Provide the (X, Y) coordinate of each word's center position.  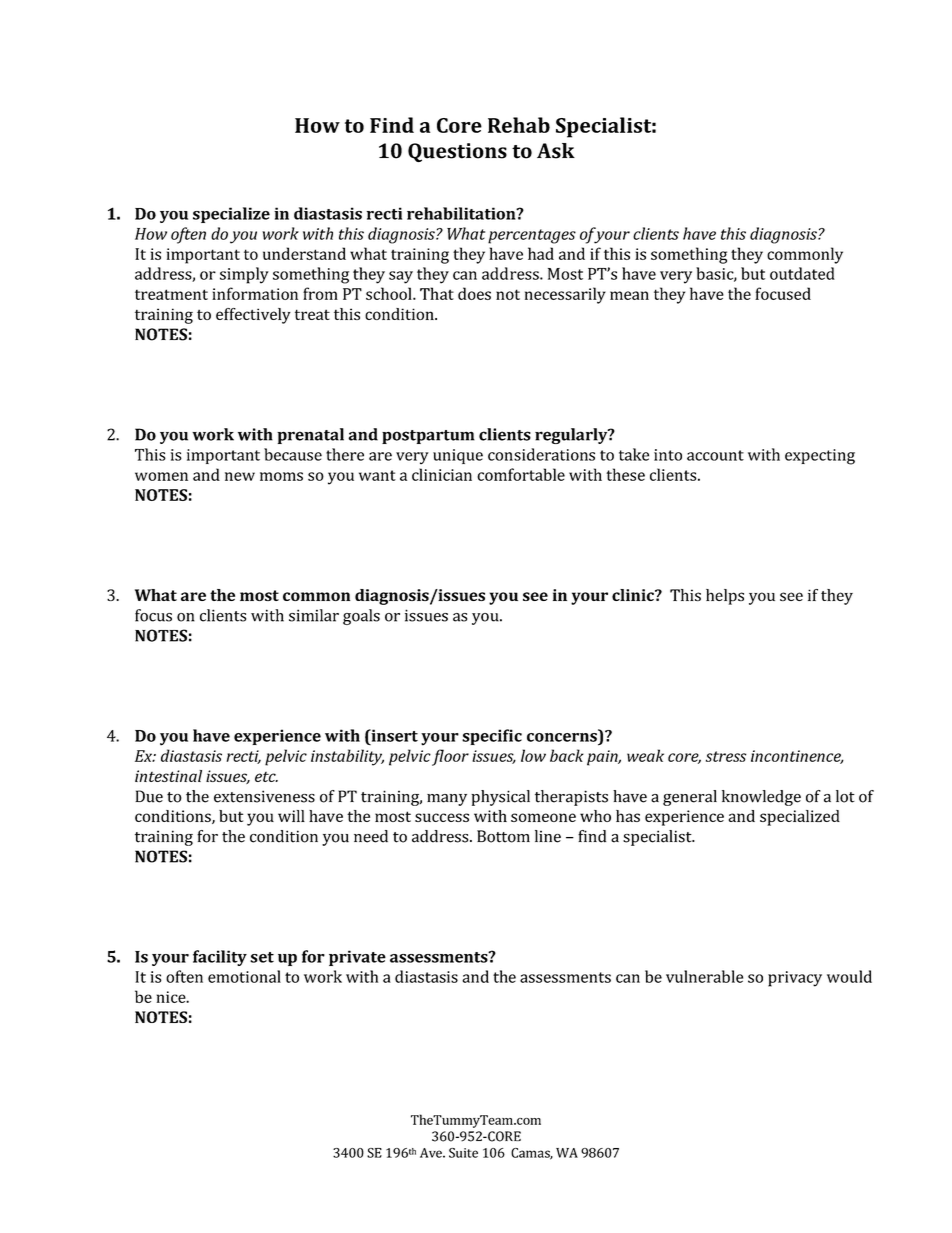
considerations (541, 454)
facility (220, 958)
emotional (244, 976)
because (293, 454)
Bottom (503, 836)
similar (314, 615)
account (715, 455)
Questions (457, 152)
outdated (802, 273)
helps (725, 597)
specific (492, 737)
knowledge (761, 798)
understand (304, 253)
